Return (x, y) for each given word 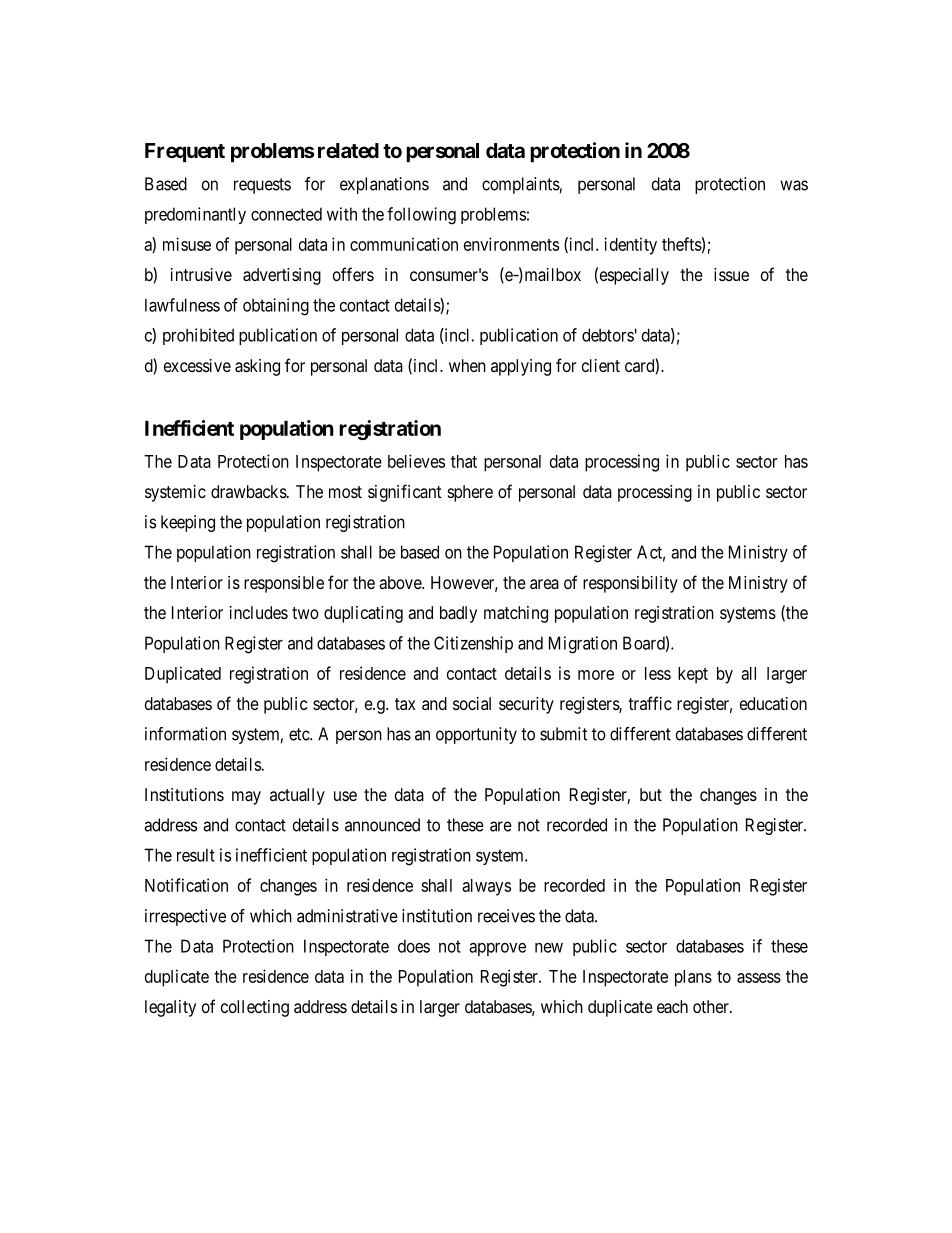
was (794, 185)
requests (262, 186)
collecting (255, 1008)
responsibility (630, 584)
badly (458, 614)
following (421, 216)
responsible (284, 584)
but (651, 794)
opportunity (476, 735)
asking (257, 367)
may (246, 798)
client (601, 365)
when (467, 365)
